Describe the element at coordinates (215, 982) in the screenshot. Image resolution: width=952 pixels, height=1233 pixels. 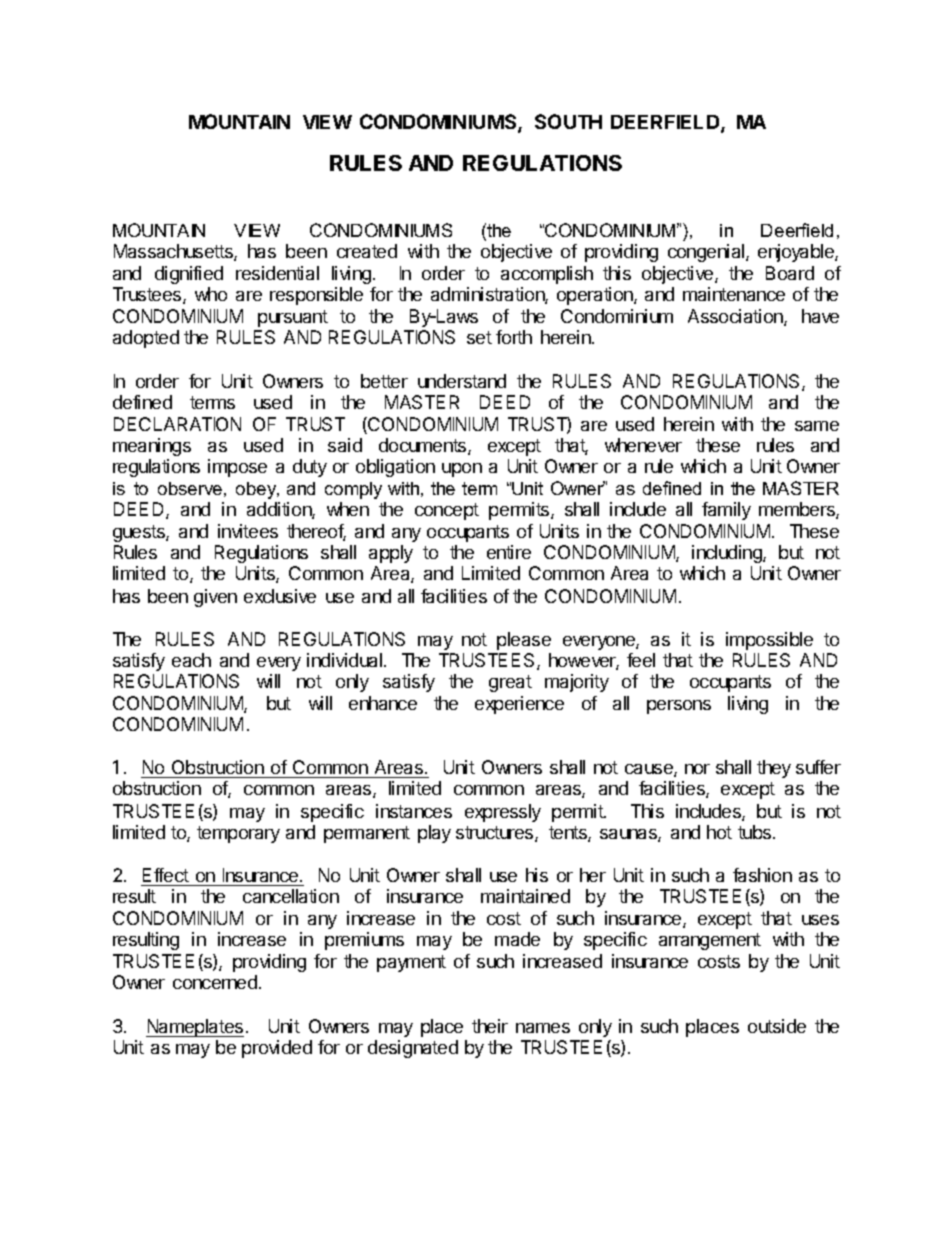
I see `concerned` at that location.
